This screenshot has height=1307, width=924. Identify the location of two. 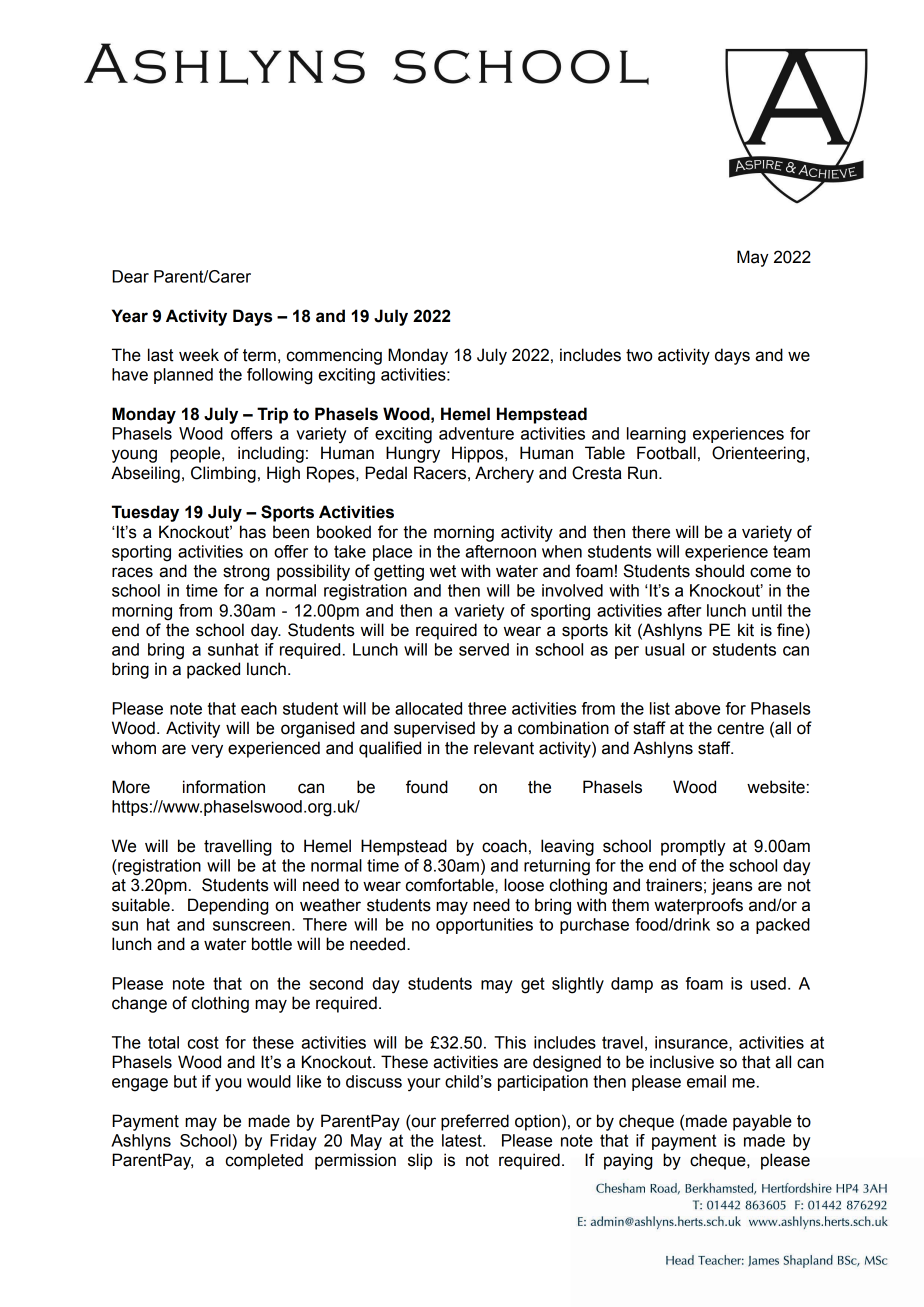
(639, 355).
